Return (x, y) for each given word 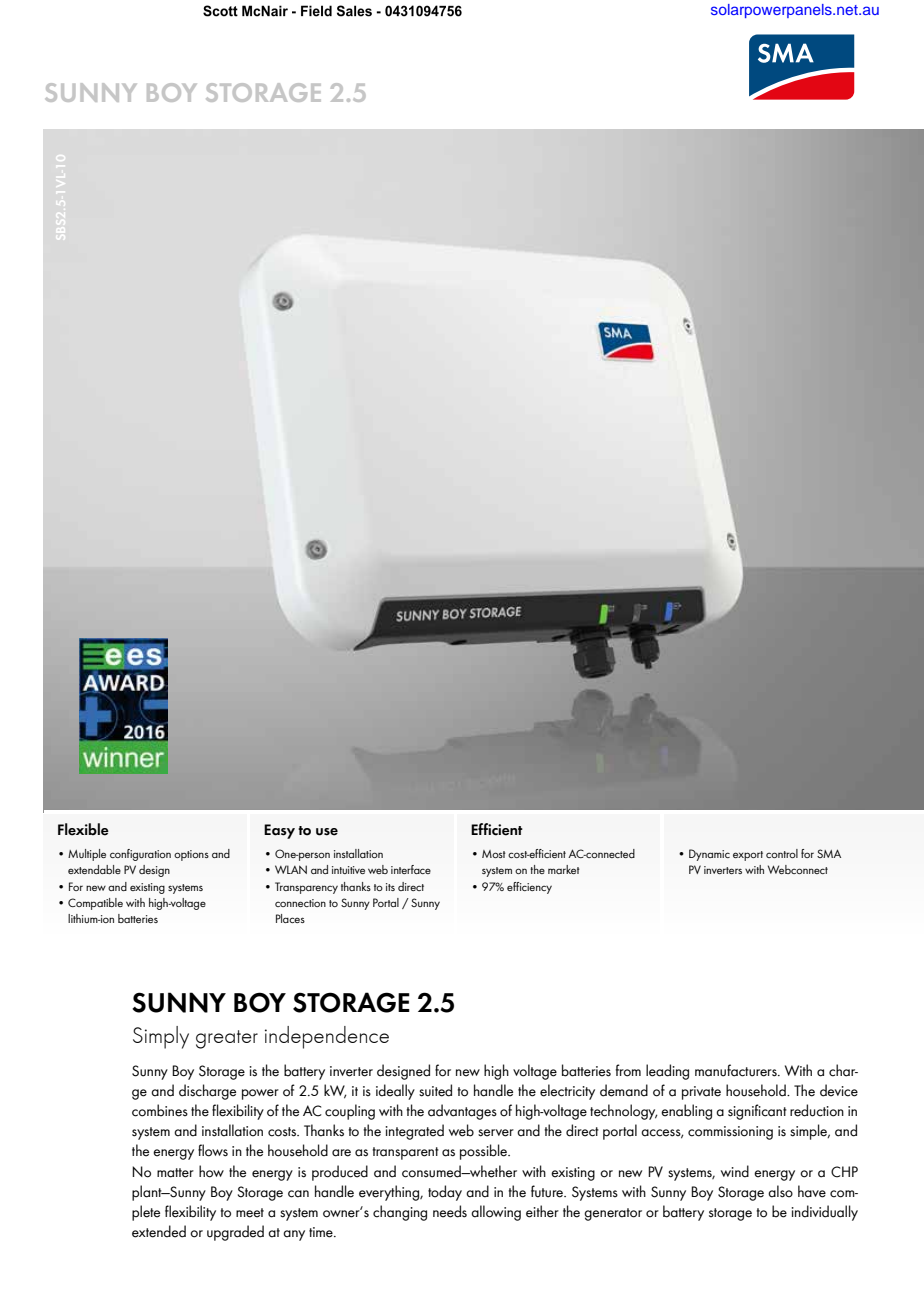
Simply (161, 1037)
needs (450, 1211)
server (496, 1133)
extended (159, 1231)
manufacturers (737, 1070)
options (191, 855)
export (748, 856)
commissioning (730, 1133)
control (782, 853)
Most (494, 854)
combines (160, 1110)
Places (290, 918)
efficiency (529, 888)
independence (327, 1037)
